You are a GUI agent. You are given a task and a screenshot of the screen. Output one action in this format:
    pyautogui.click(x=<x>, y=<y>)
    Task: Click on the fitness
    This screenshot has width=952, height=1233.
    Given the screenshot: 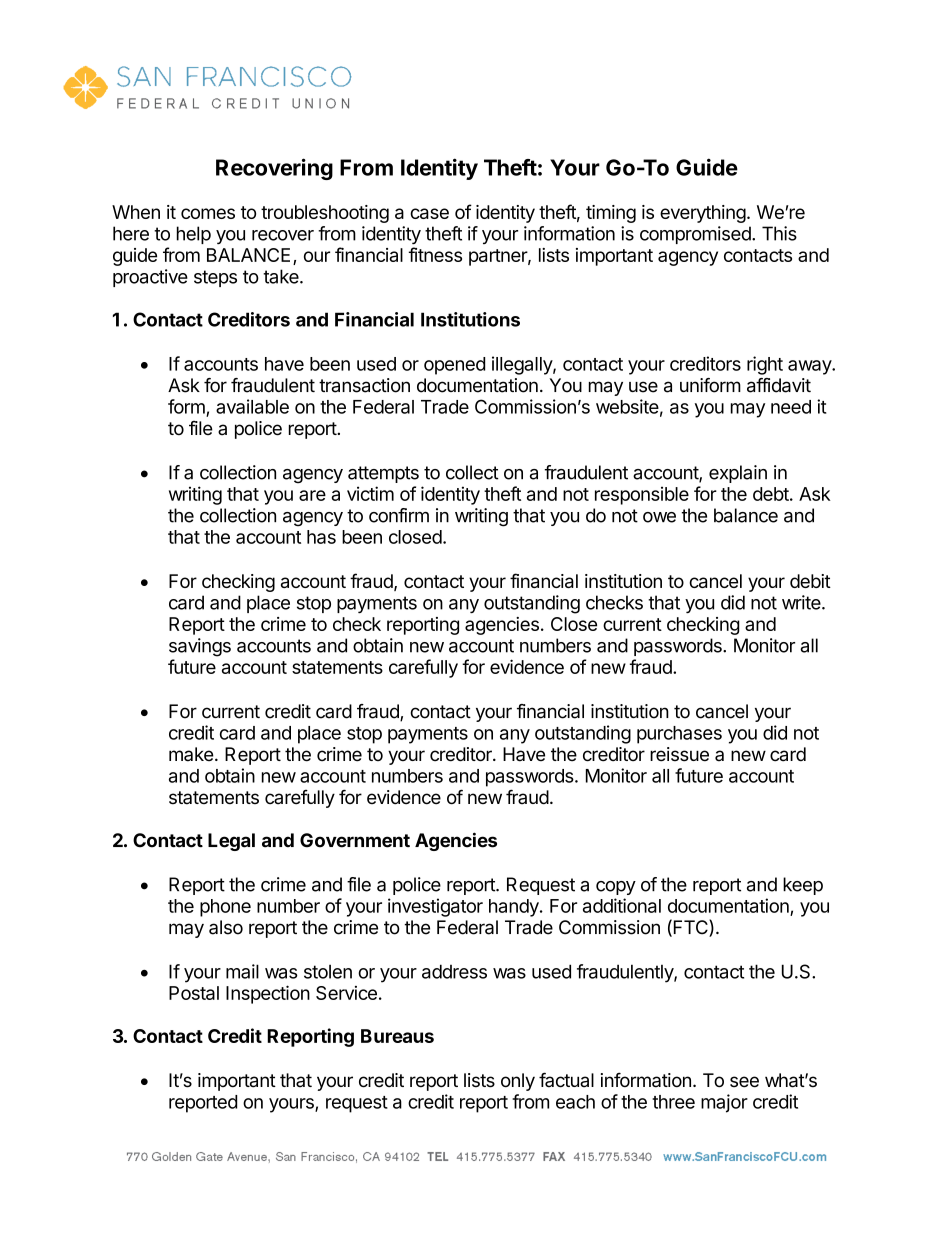 What is the action you would take?
    pyautogui.click(x=435, y=254)
